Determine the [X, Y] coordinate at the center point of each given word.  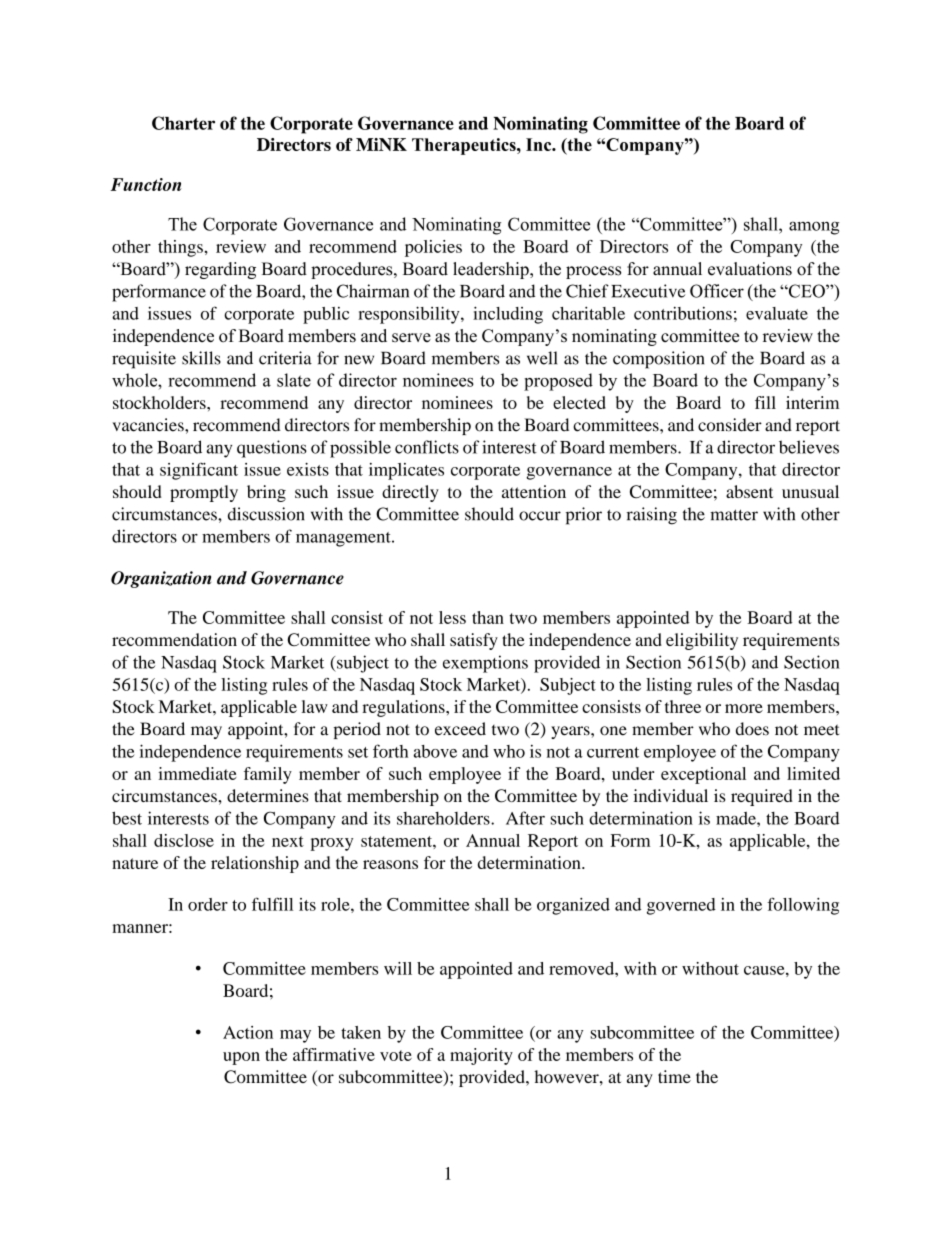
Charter [183, 123]
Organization [161, 579]
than [488, 617]
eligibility [702, 641]
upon [241, 1058]
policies [433, 248]
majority [481, 1056]
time [674, 1076]
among [814, 228]
